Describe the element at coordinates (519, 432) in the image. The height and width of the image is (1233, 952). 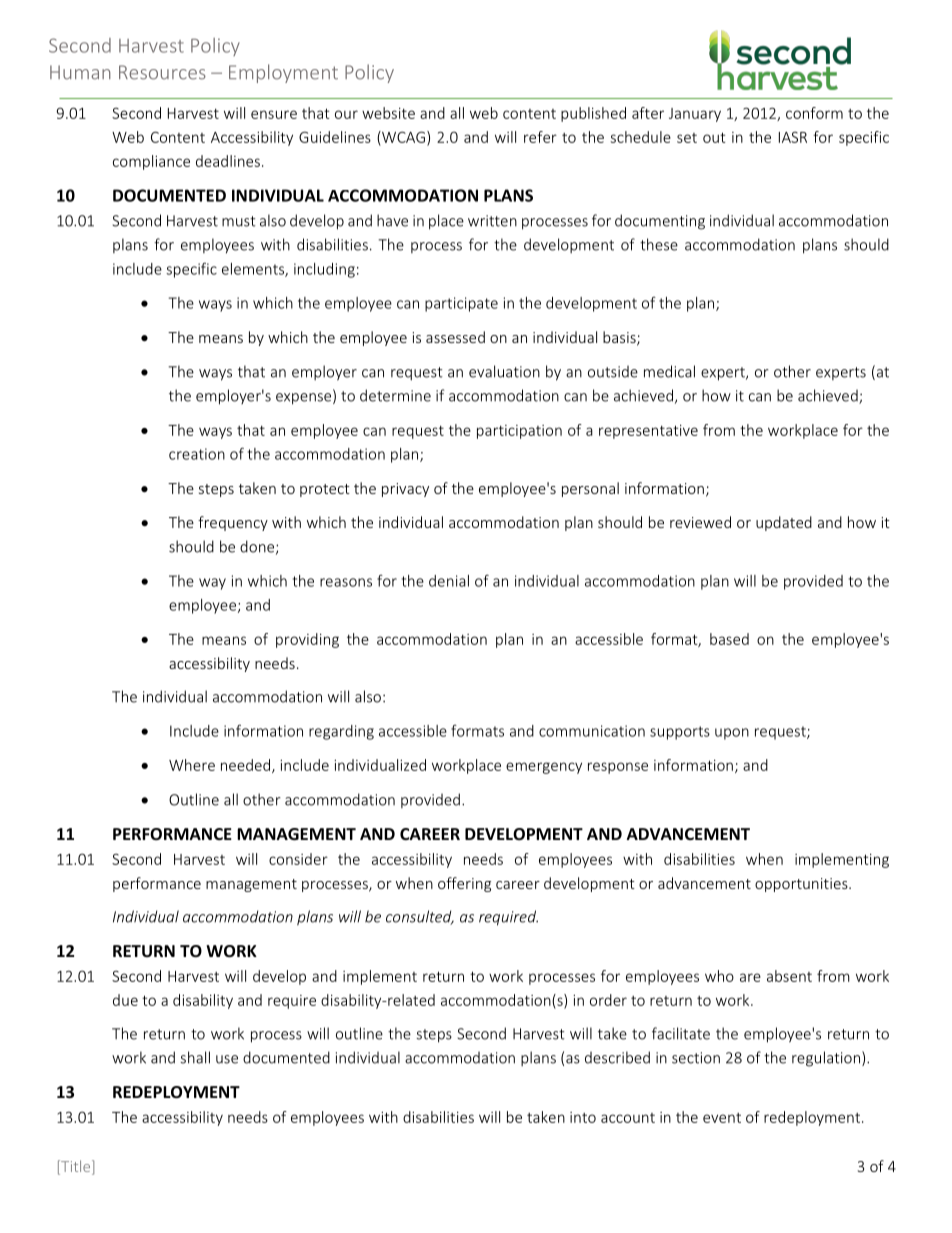
I see `participation` at that location.
